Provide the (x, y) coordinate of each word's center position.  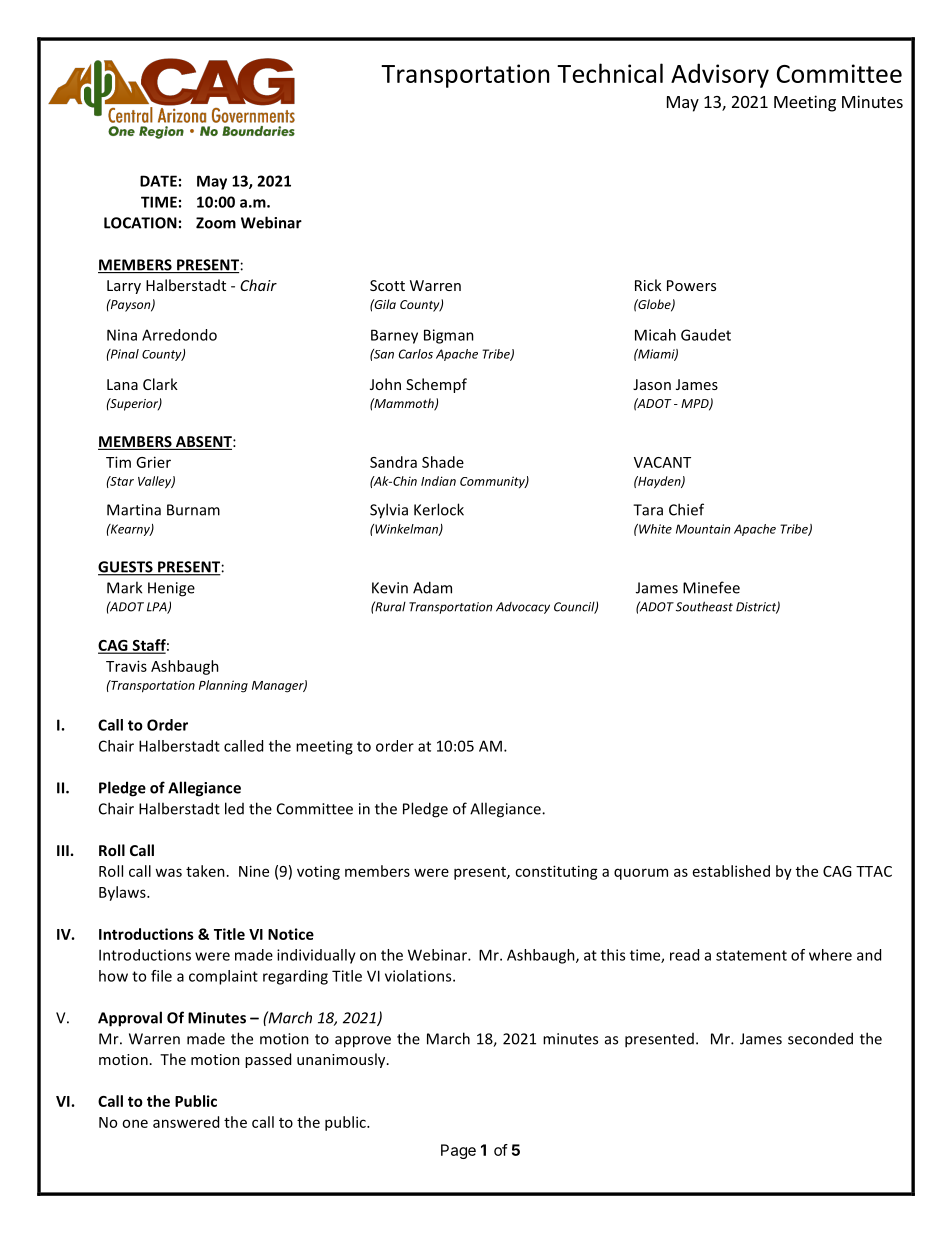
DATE (158, 181)
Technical (610, 73)
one (135, 1123)
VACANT (662, 462)
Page (458, 1151)
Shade (443, 462)
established (731, 871)
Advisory (720, 75)
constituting (556, 872)
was (168, 872)
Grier (153, 462)
